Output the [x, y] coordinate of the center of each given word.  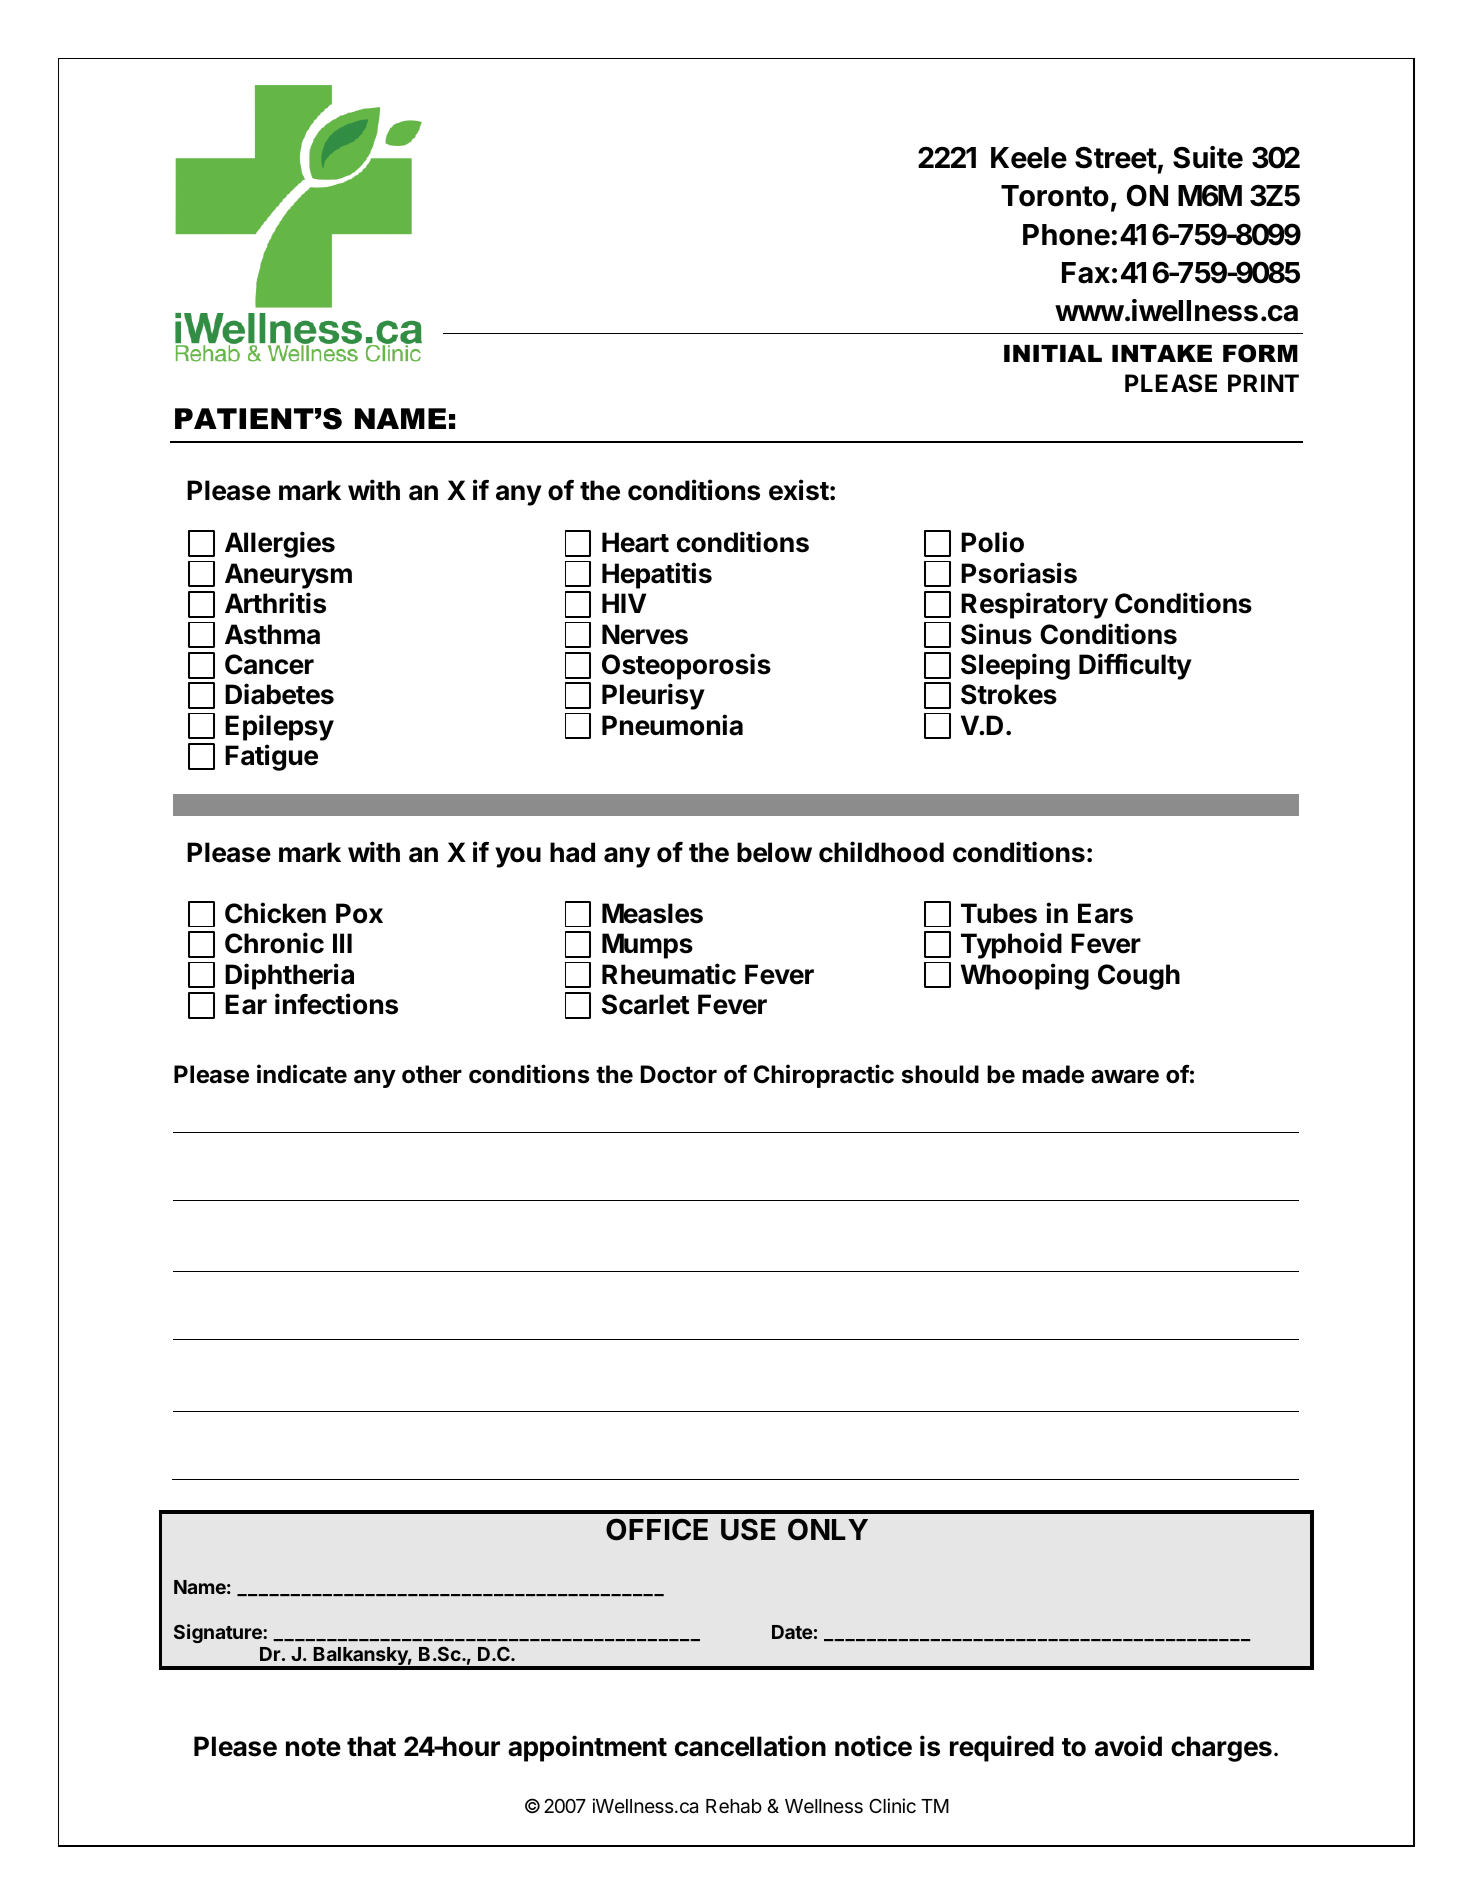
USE [748, 1529]
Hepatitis [657, 575]
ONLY [828, 1529]
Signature [219, 1633]
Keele [1029, 158]
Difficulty [1135, 666]
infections [336, 1004]
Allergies [280, 544]
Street [1116, 157]
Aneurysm [288, 576]
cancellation [750, 1746]
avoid [1128, 1746]
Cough [1139, 977]
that [371, 1746]
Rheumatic [669, 974]
